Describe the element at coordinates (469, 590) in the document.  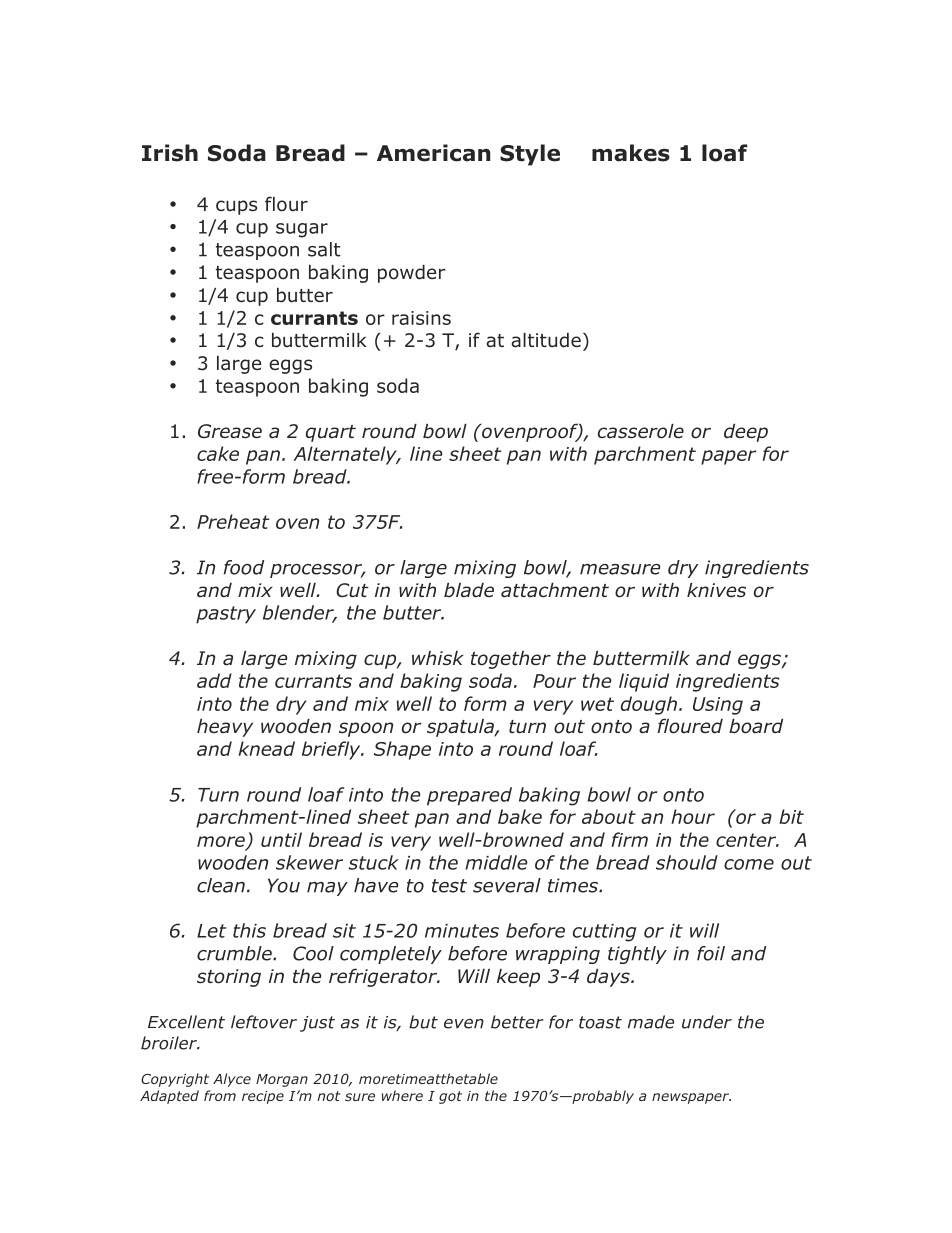
I see `blade` at that location.
